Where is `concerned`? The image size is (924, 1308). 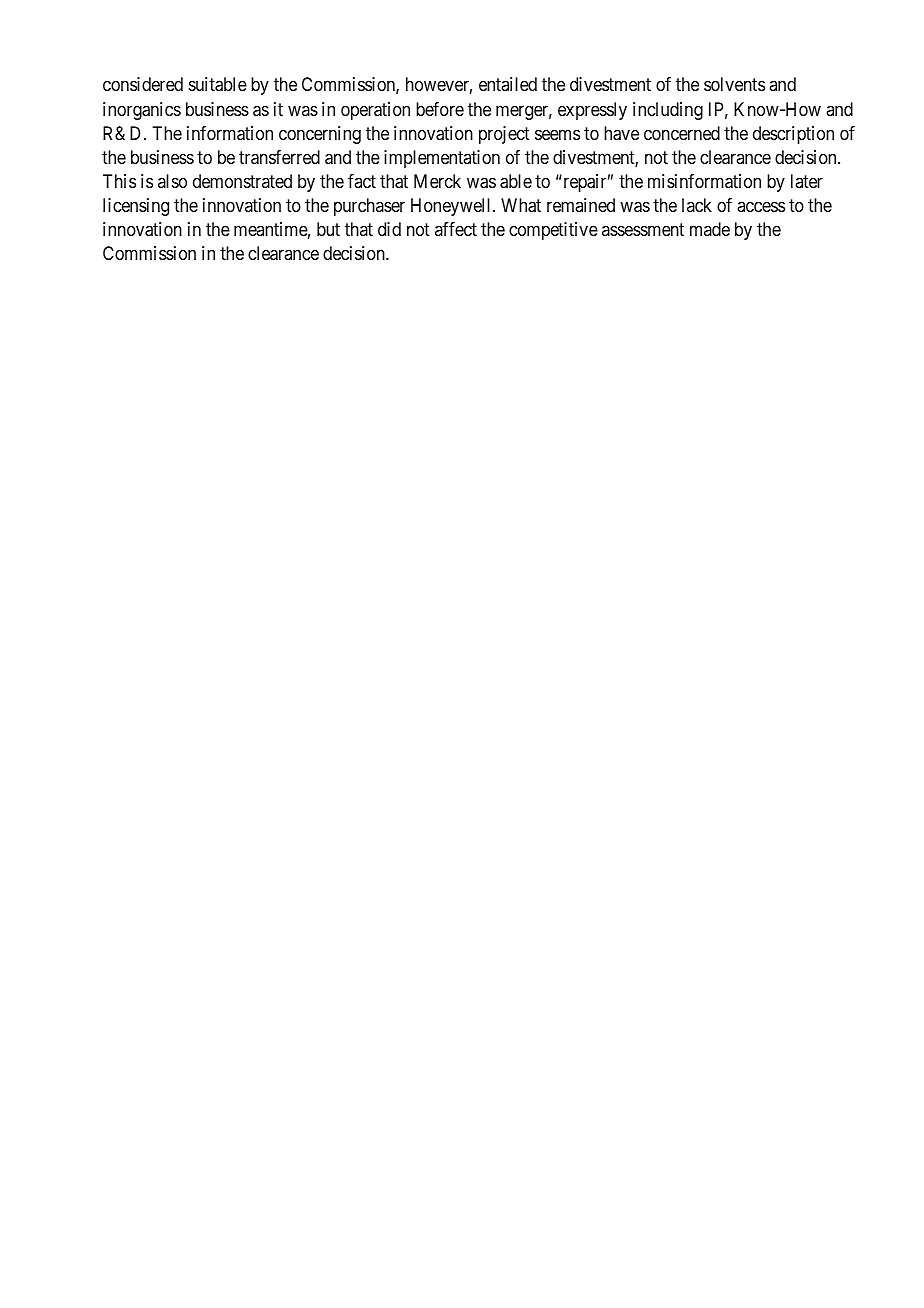
concerned is located at coordinates (682, 133).
